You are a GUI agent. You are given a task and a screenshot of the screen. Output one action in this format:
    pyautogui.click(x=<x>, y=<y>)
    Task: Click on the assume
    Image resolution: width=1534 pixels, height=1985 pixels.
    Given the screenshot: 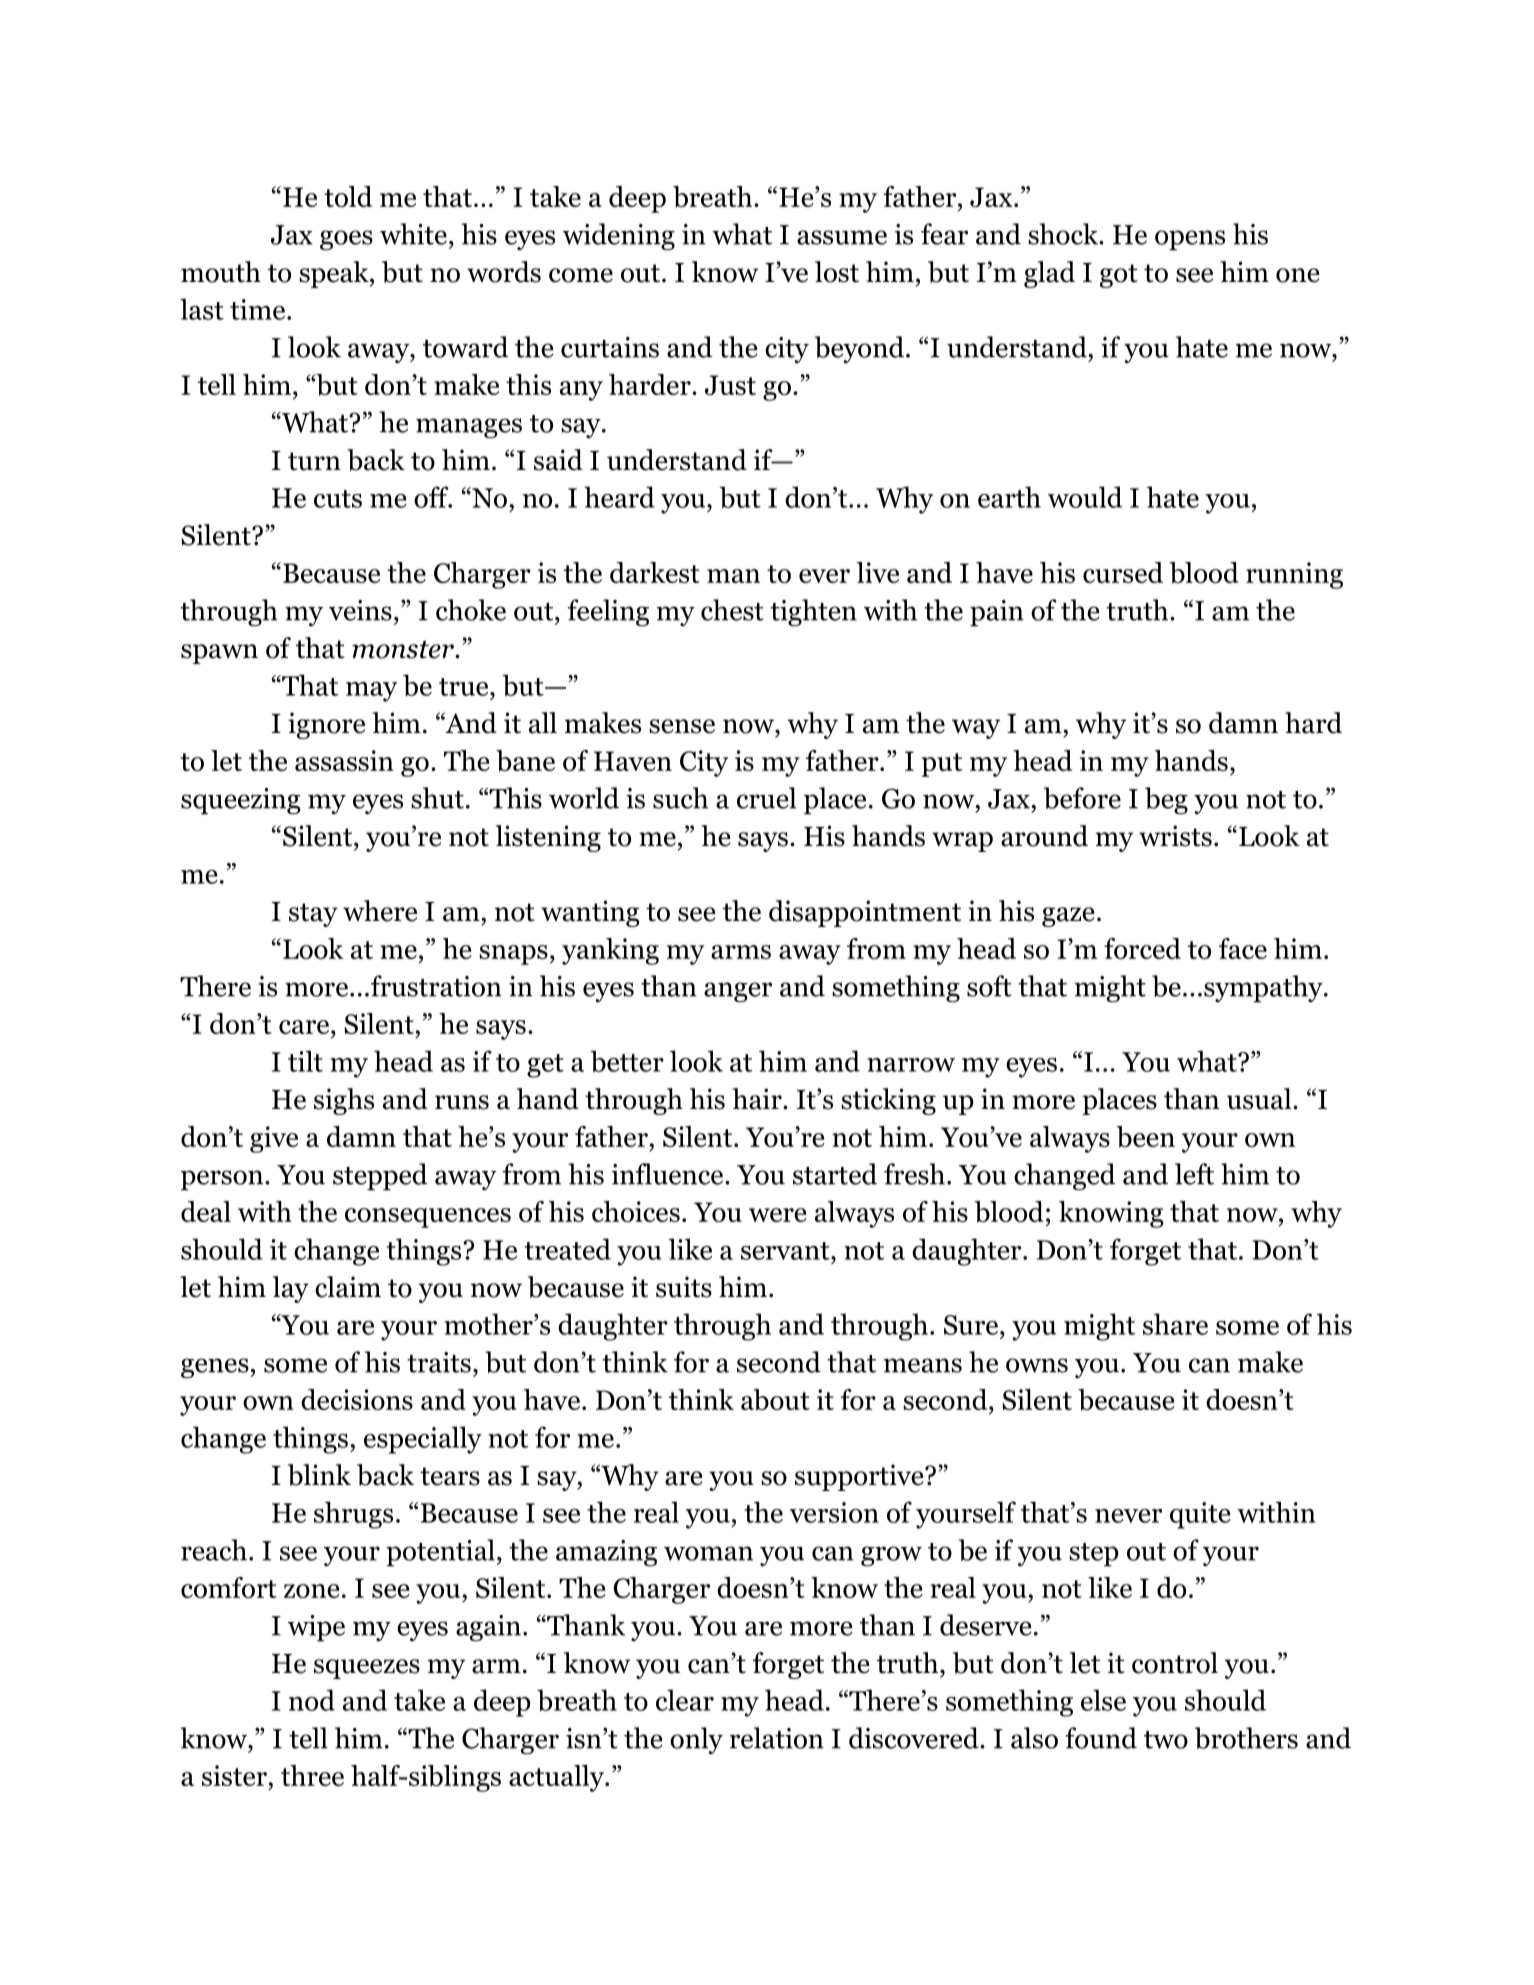 What is the action you would take?
    pyautogui.click(x=842, y=237)
